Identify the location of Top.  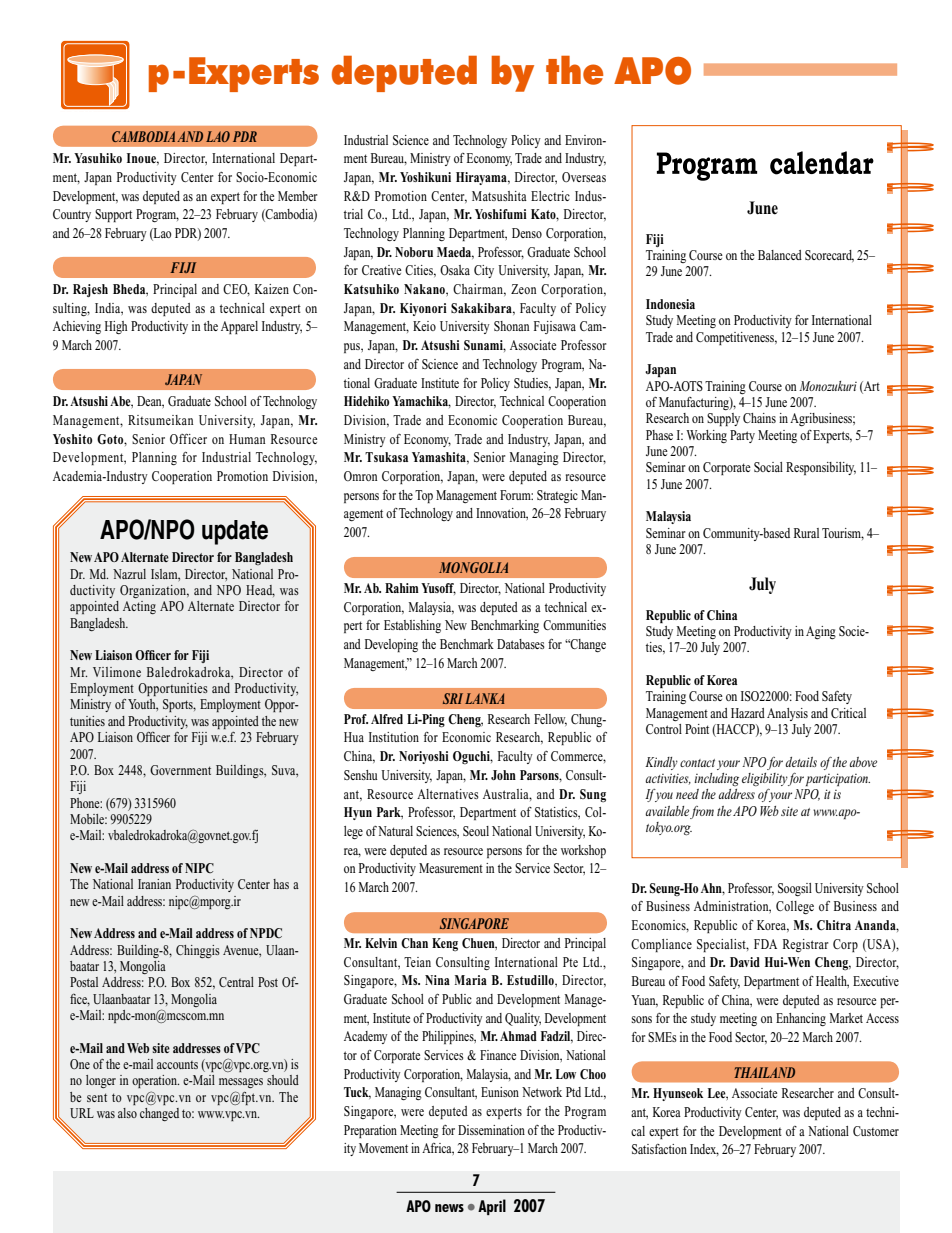
(424, 496).
